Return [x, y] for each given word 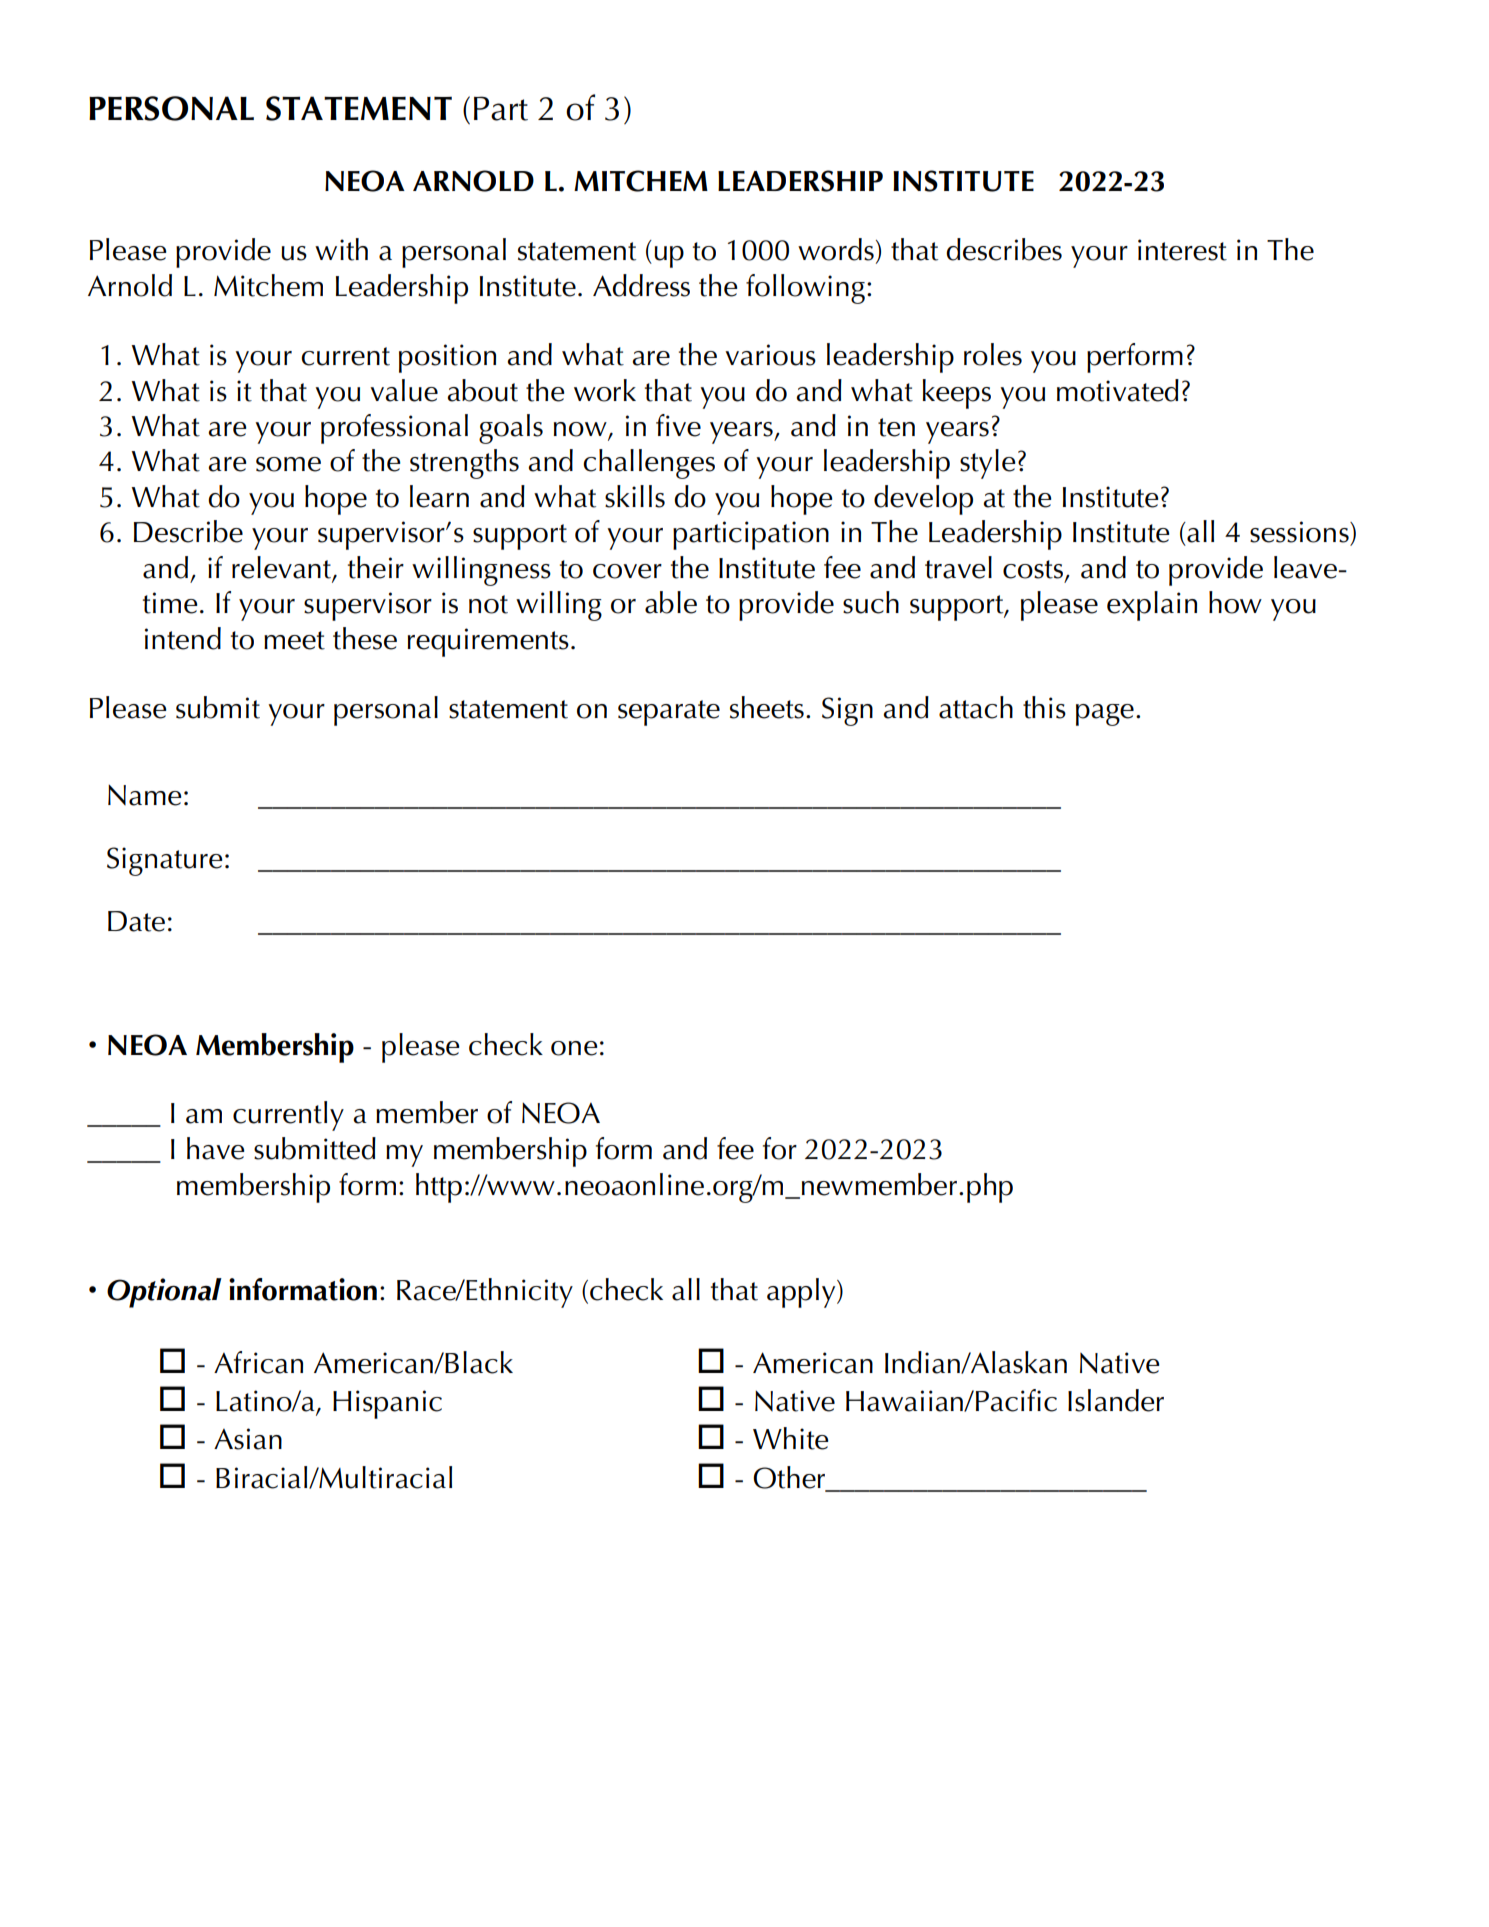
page [1105, 715]
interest [1182, 250]
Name [144, 795]
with [341, 249]
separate [669, 713]
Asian [248, 1439]
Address [641, 285]
